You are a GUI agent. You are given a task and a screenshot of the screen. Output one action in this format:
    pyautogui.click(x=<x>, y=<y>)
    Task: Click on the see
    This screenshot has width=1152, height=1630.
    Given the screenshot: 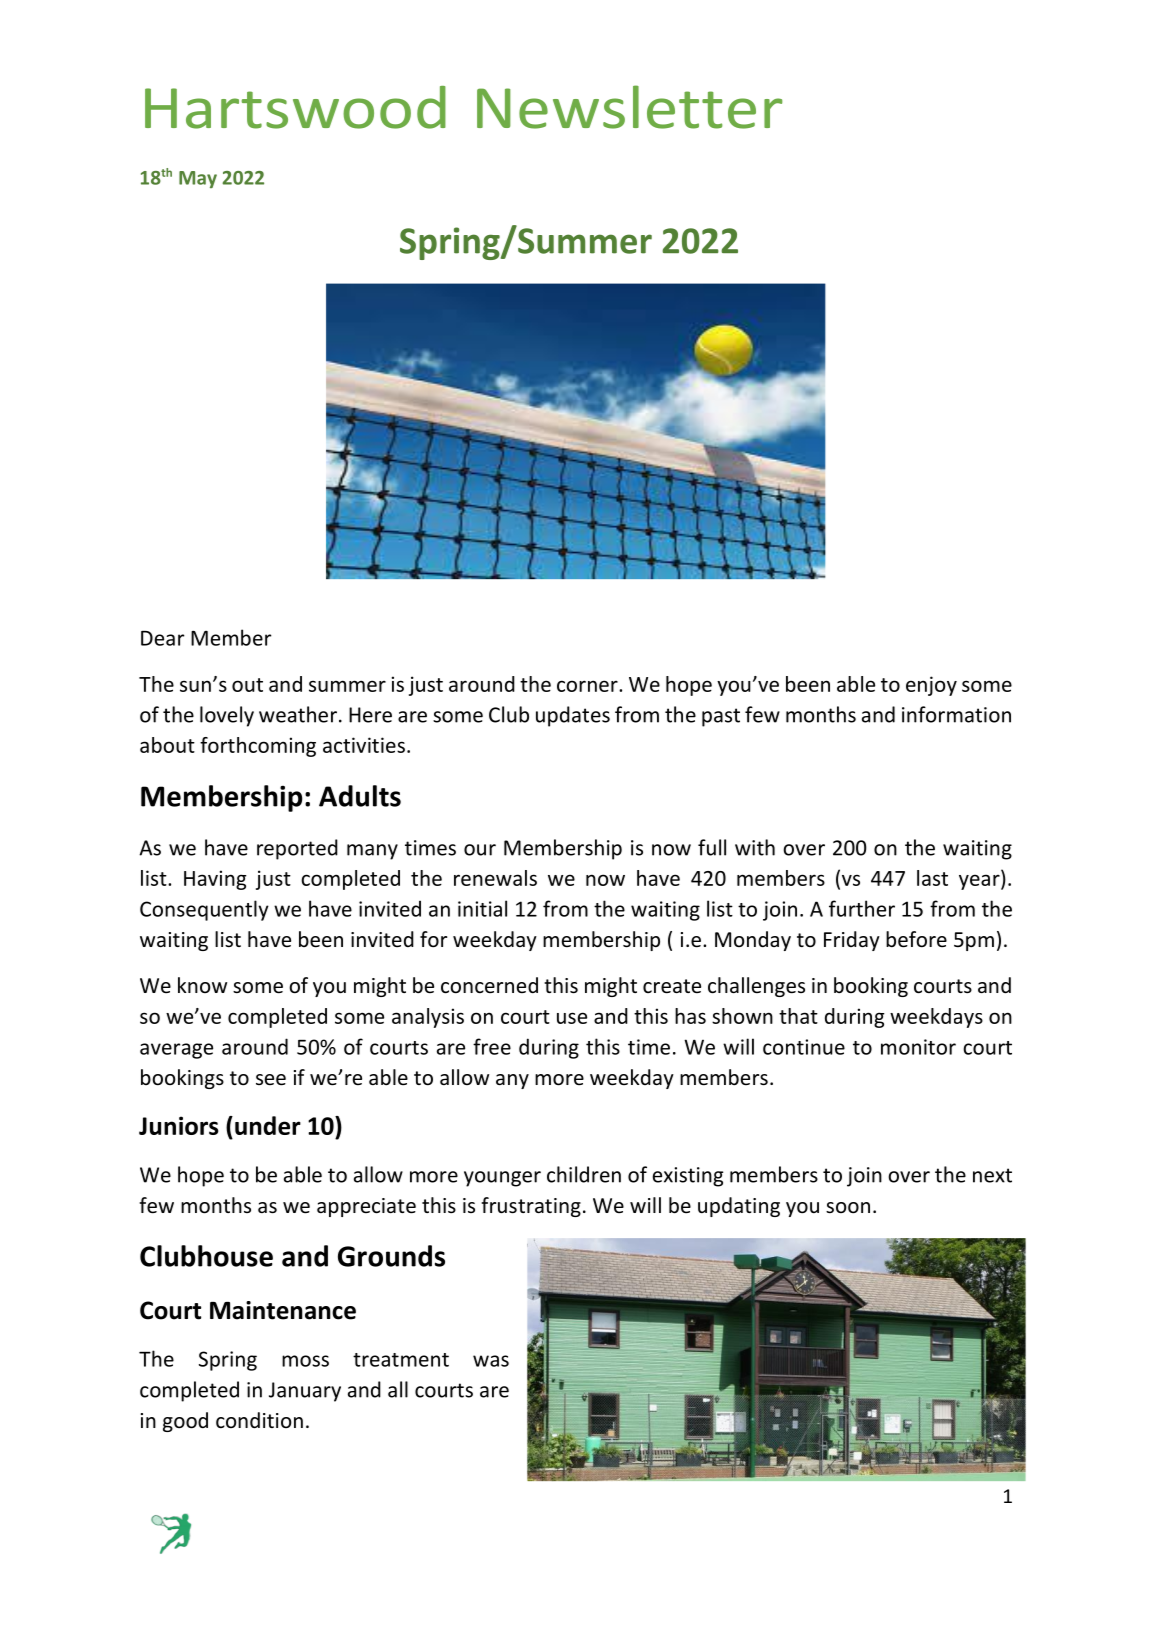 What is the action you would take?
    pyautogui.click(x=271, y=1080)
